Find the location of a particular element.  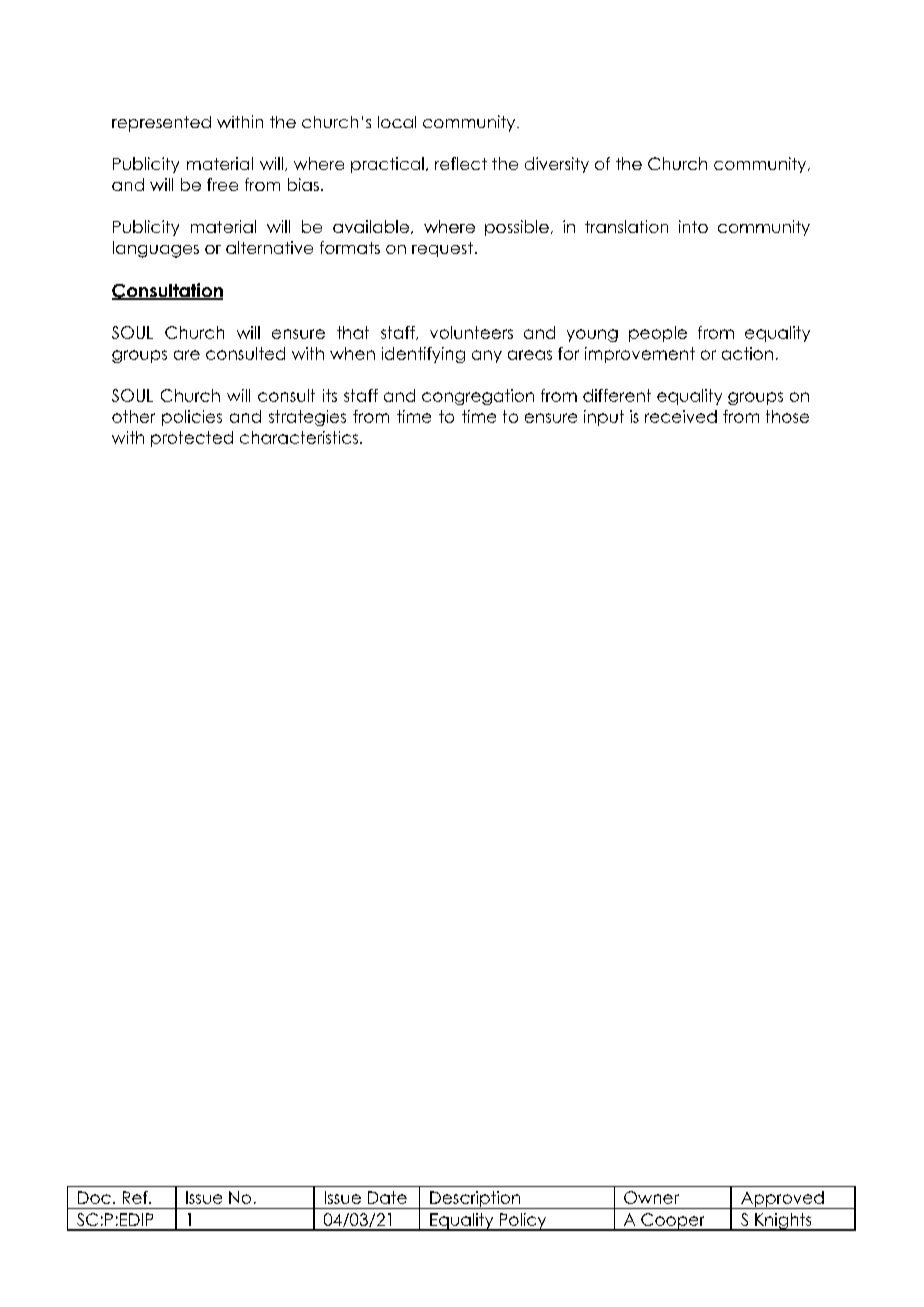

Description is located at coordinates (475, 1200).
